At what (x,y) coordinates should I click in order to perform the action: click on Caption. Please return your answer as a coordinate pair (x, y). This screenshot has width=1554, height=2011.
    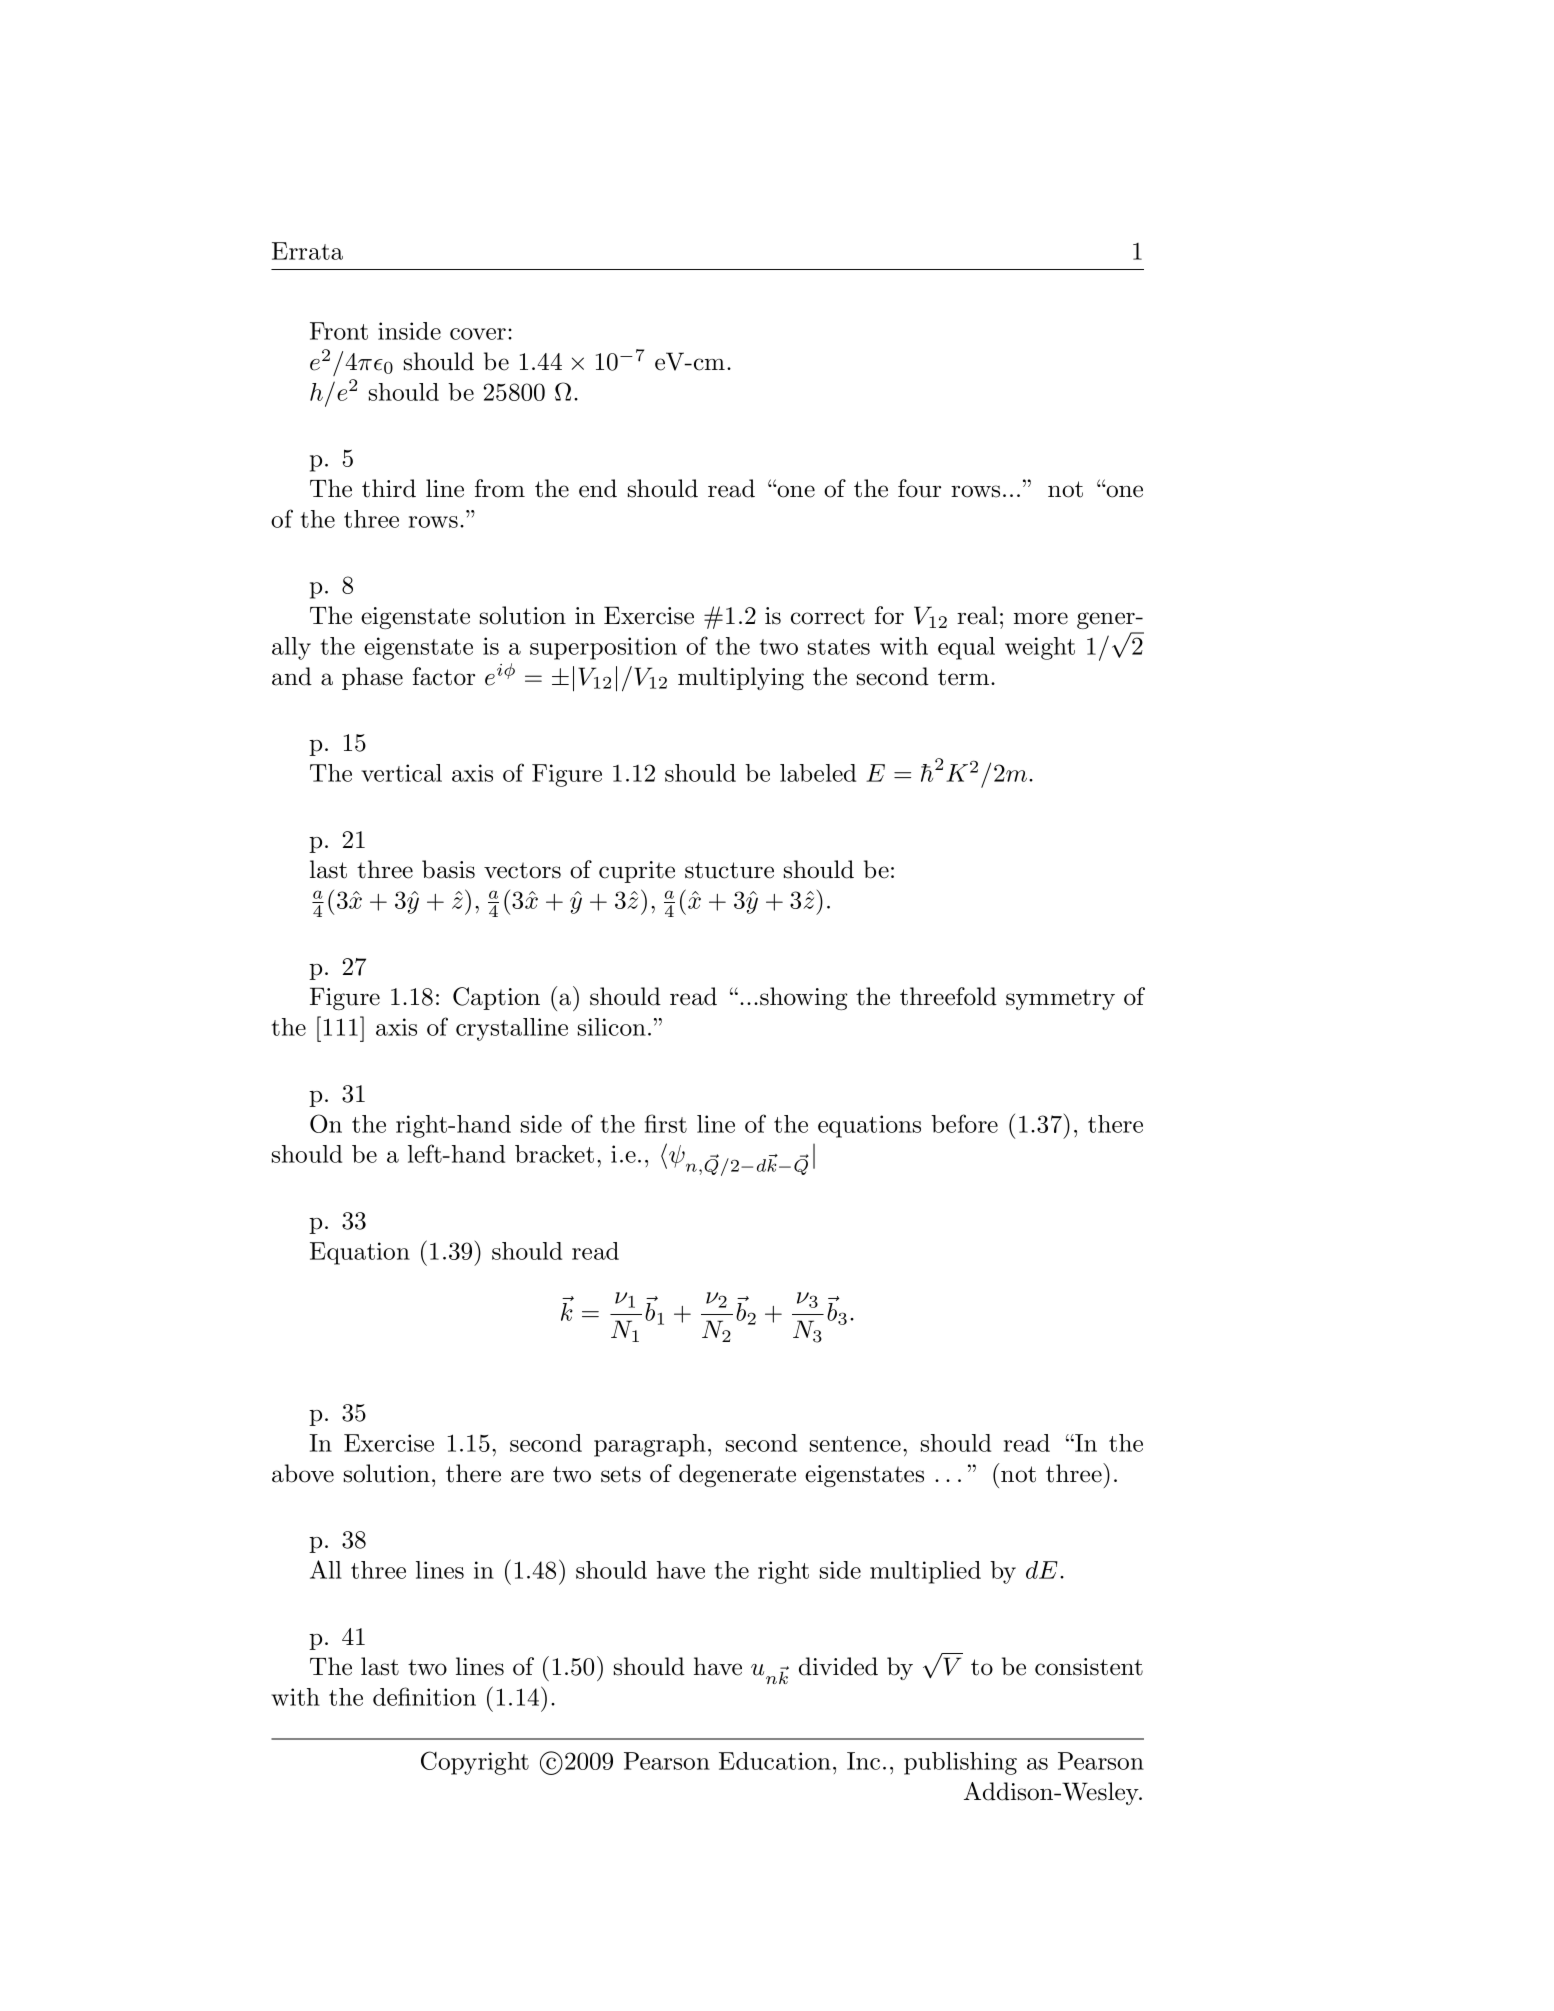
    Looking at the image, I should click on (496, 998).
